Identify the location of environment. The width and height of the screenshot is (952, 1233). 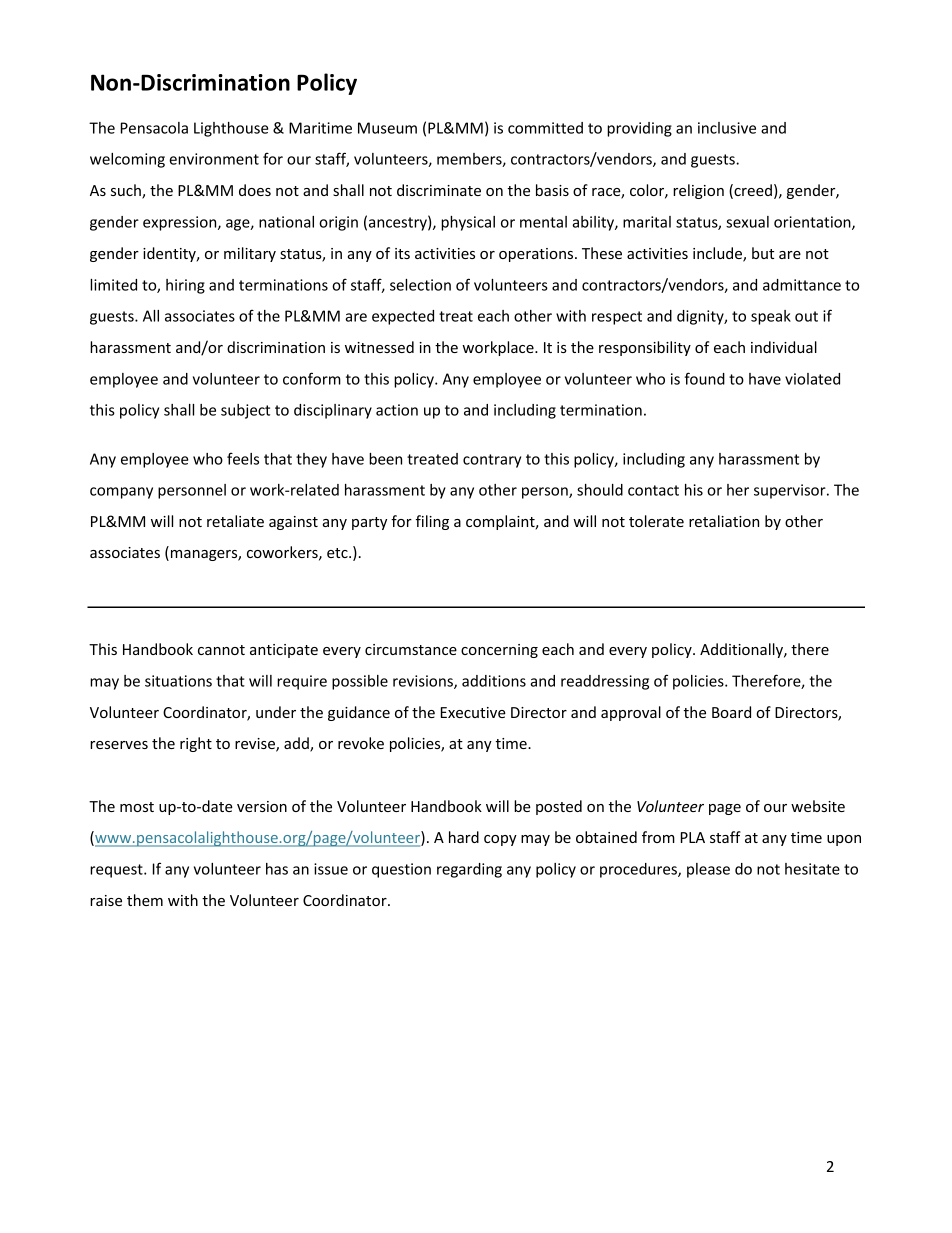
(214, 159).
